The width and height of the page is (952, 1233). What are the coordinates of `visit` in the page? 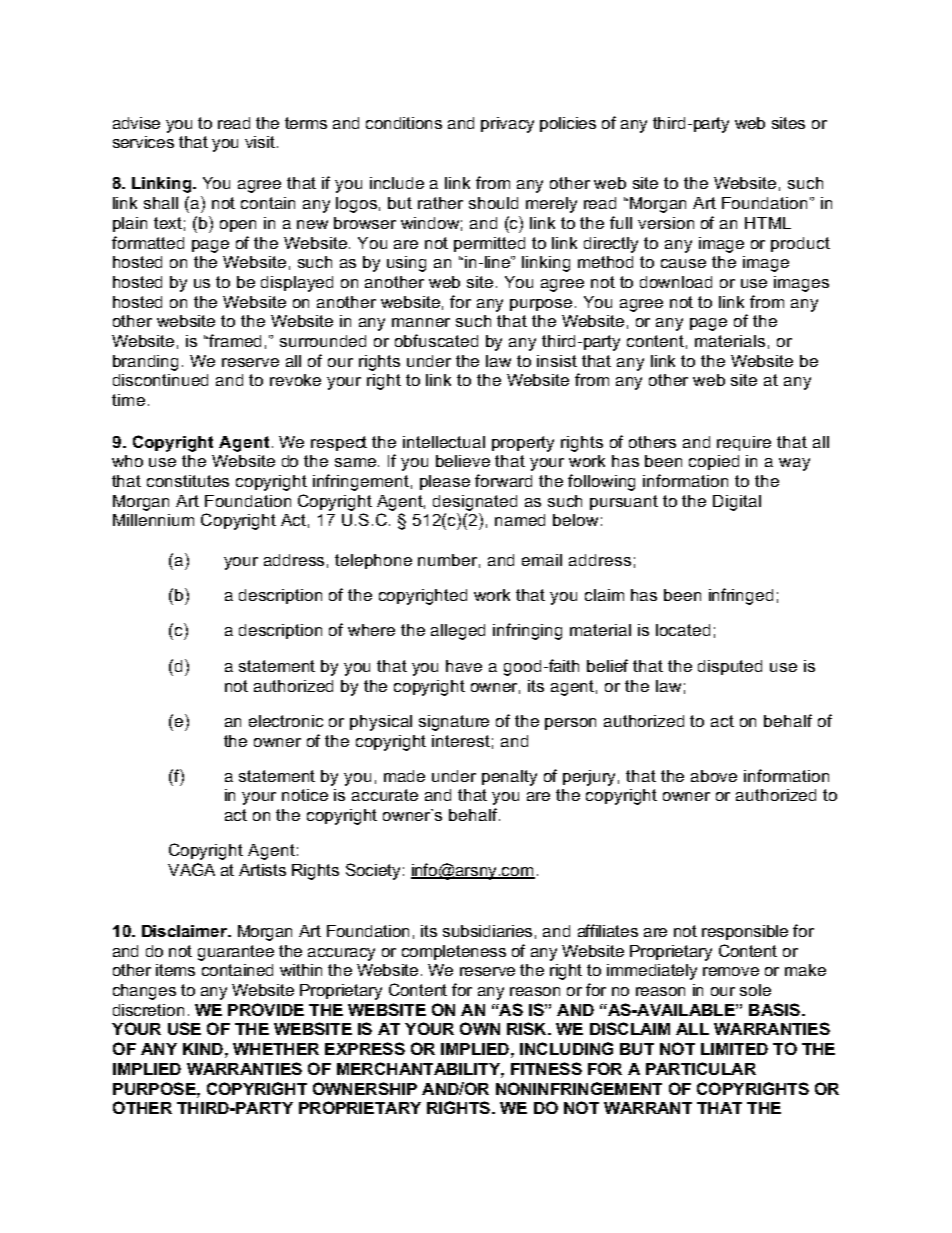 It's located at (260, 142).
